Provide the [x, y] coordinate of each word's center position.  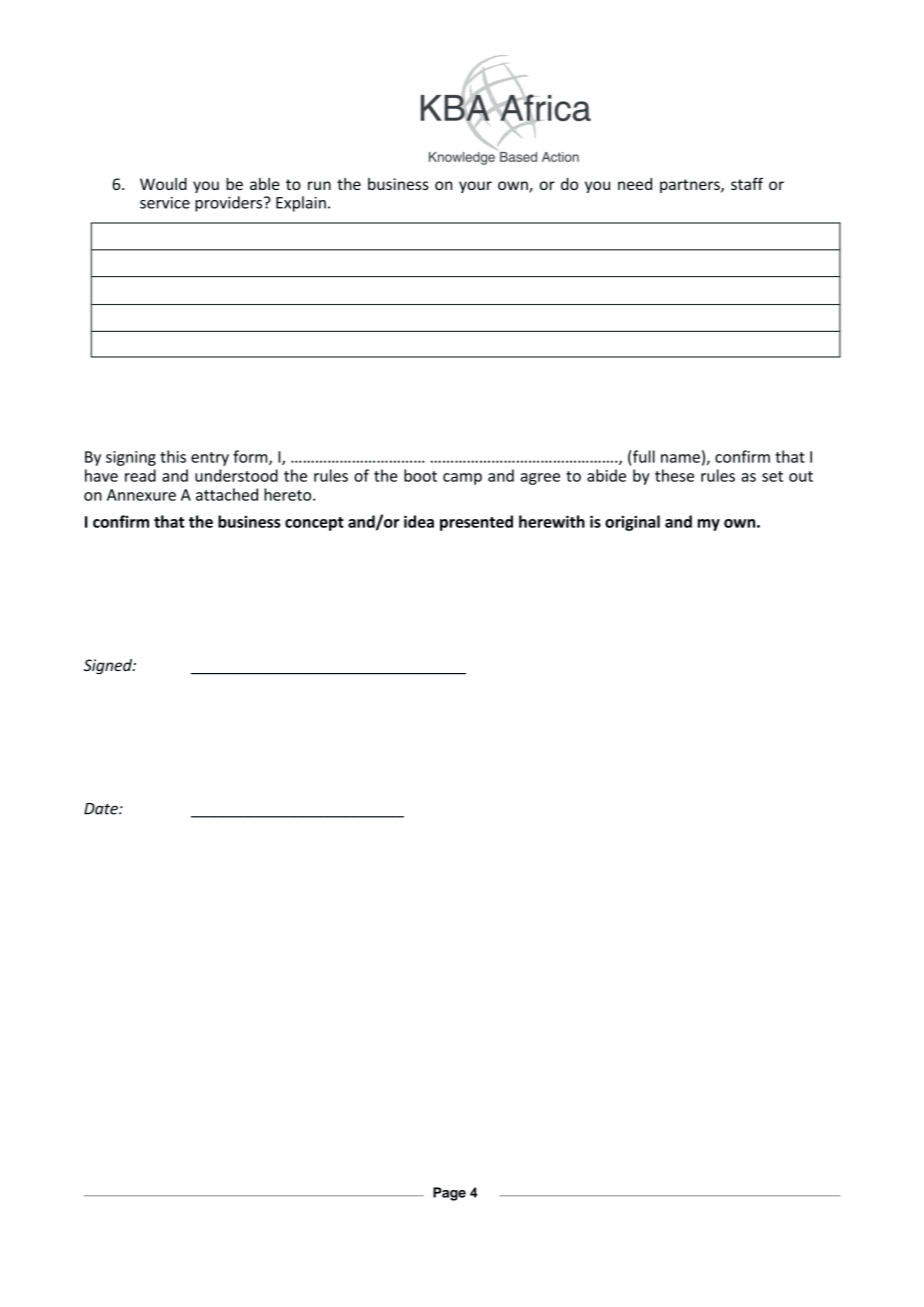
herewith [552, 521]
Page [449, 1194]
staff [747, 183]
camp [462, 479]
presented [476, 523]
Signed [109, 666]
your [475, 187]
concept [314, 524]
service [165, 203]
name [680, 458]
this [173, 456]
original [632, 523]
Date [102, 809]
